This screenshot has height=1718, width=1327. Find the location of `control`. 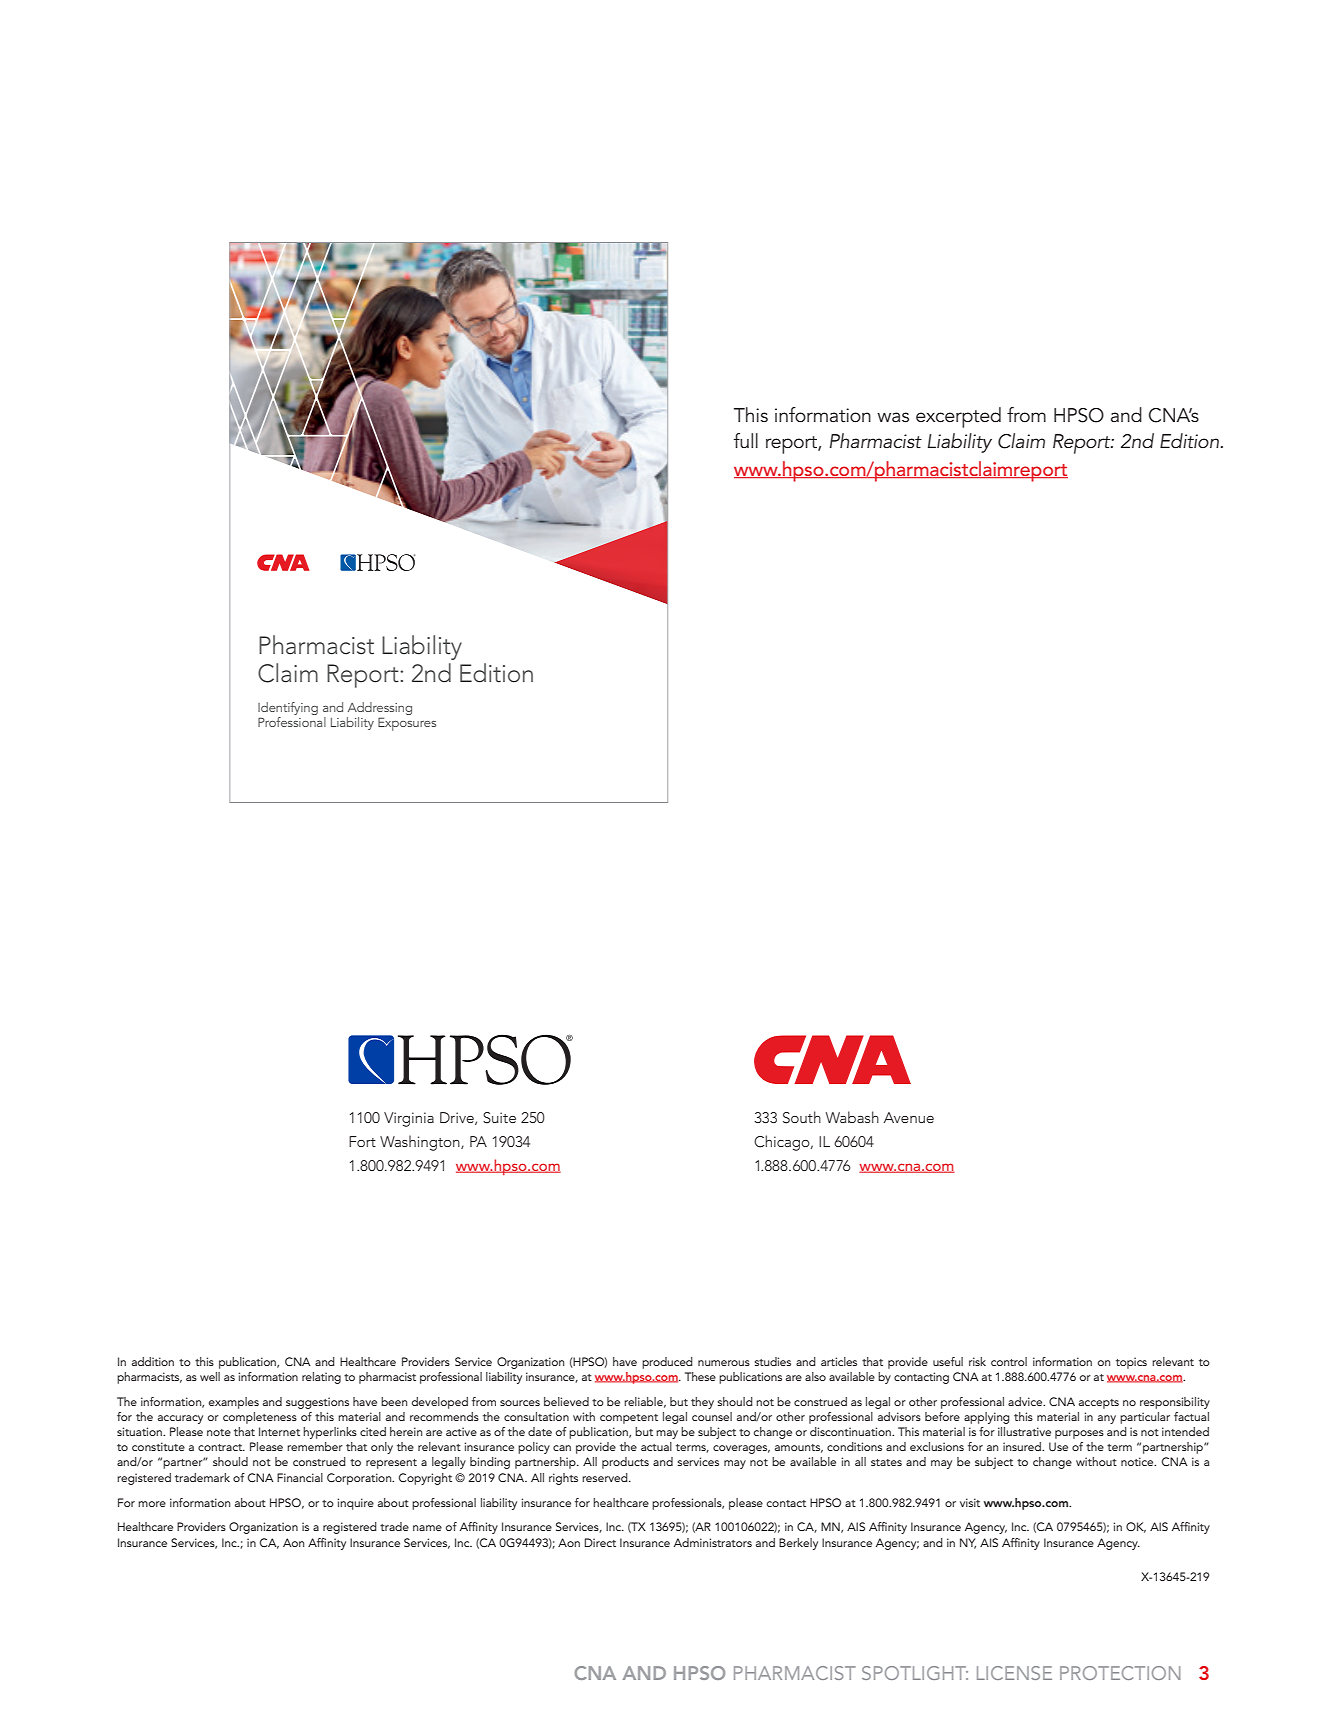

control is located at coordinates (1009, 1361).
